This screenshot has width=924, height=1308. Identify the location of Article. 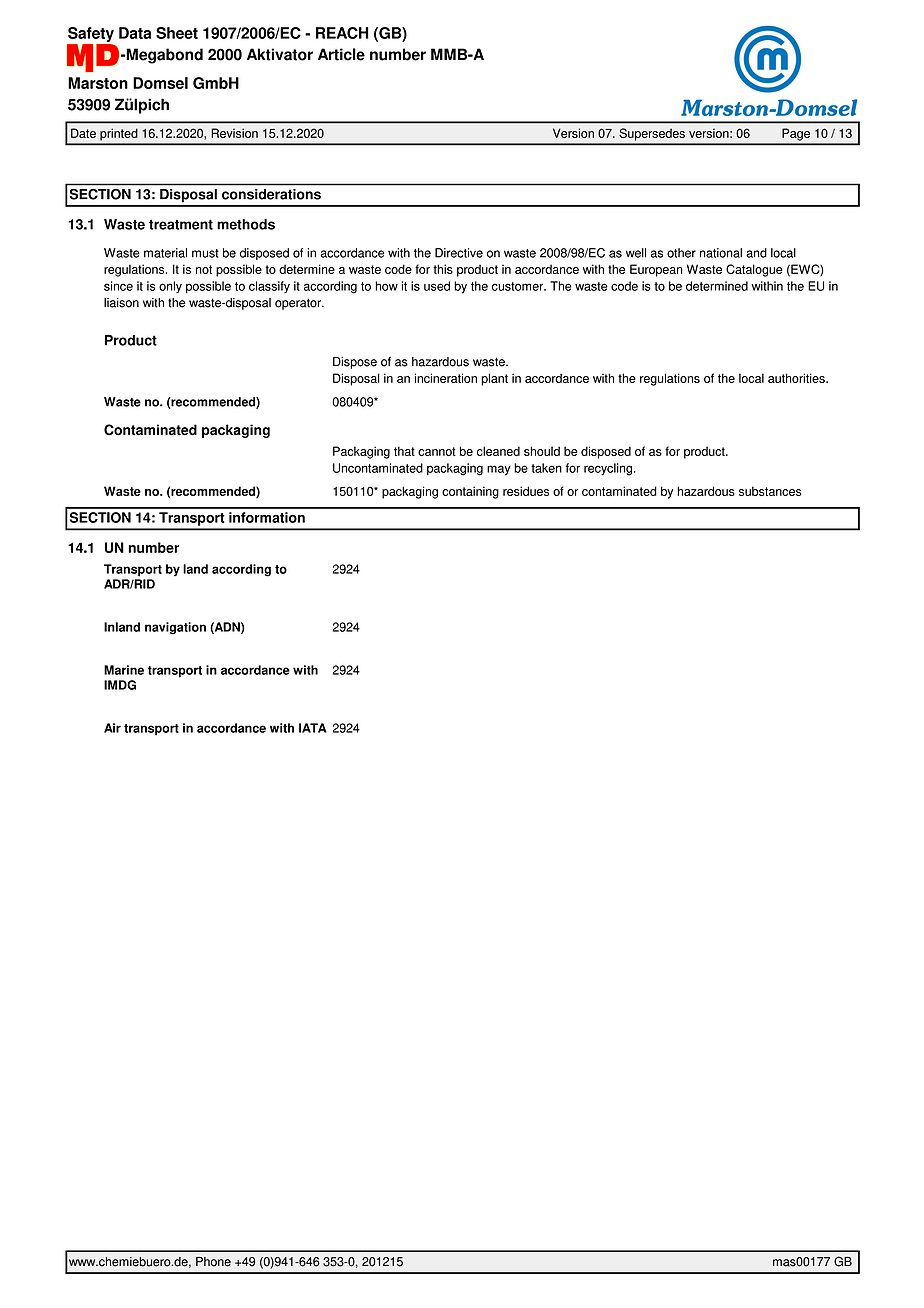
(341, 54).
